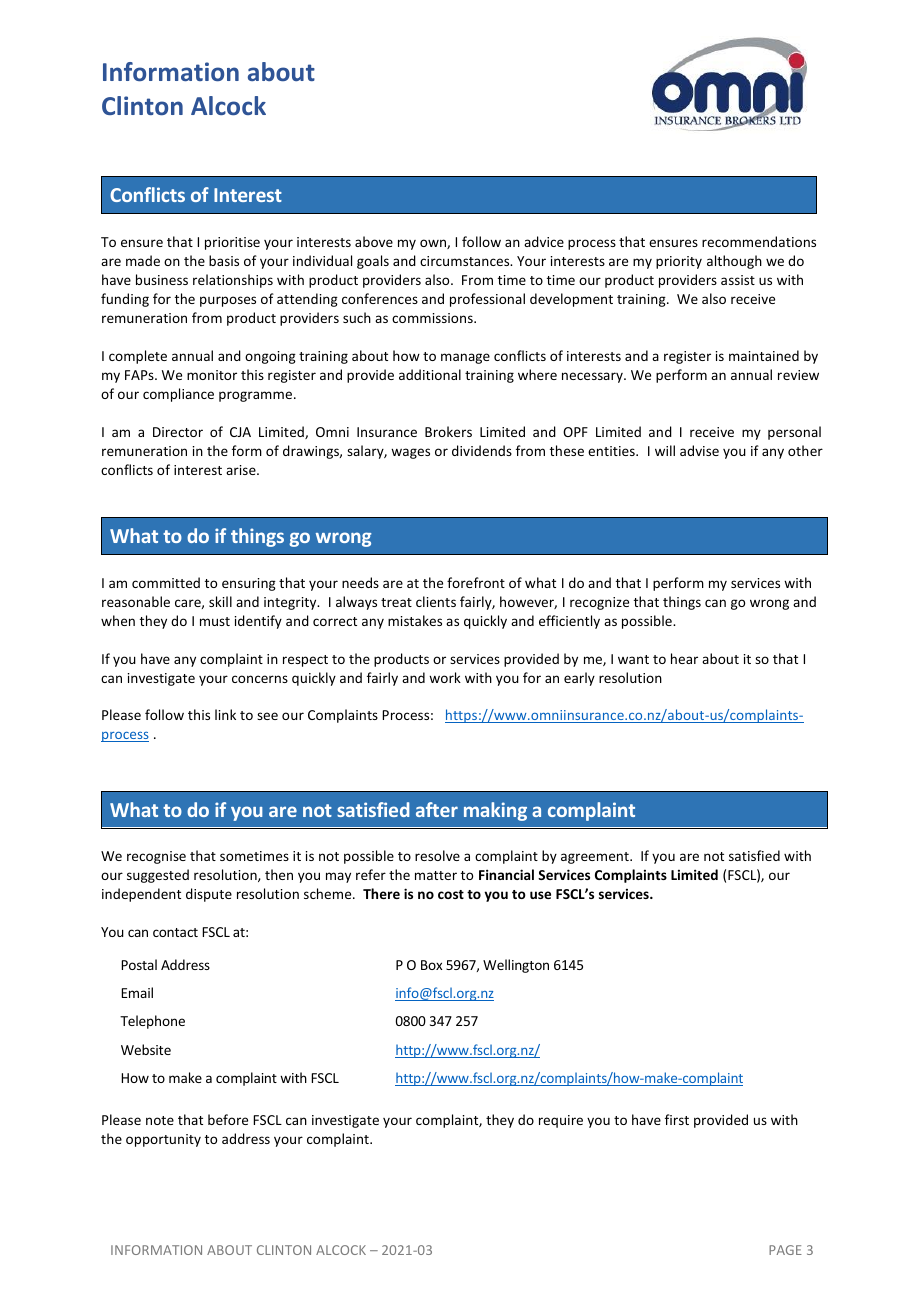  I want to click on forefront, so click(476, 582).
